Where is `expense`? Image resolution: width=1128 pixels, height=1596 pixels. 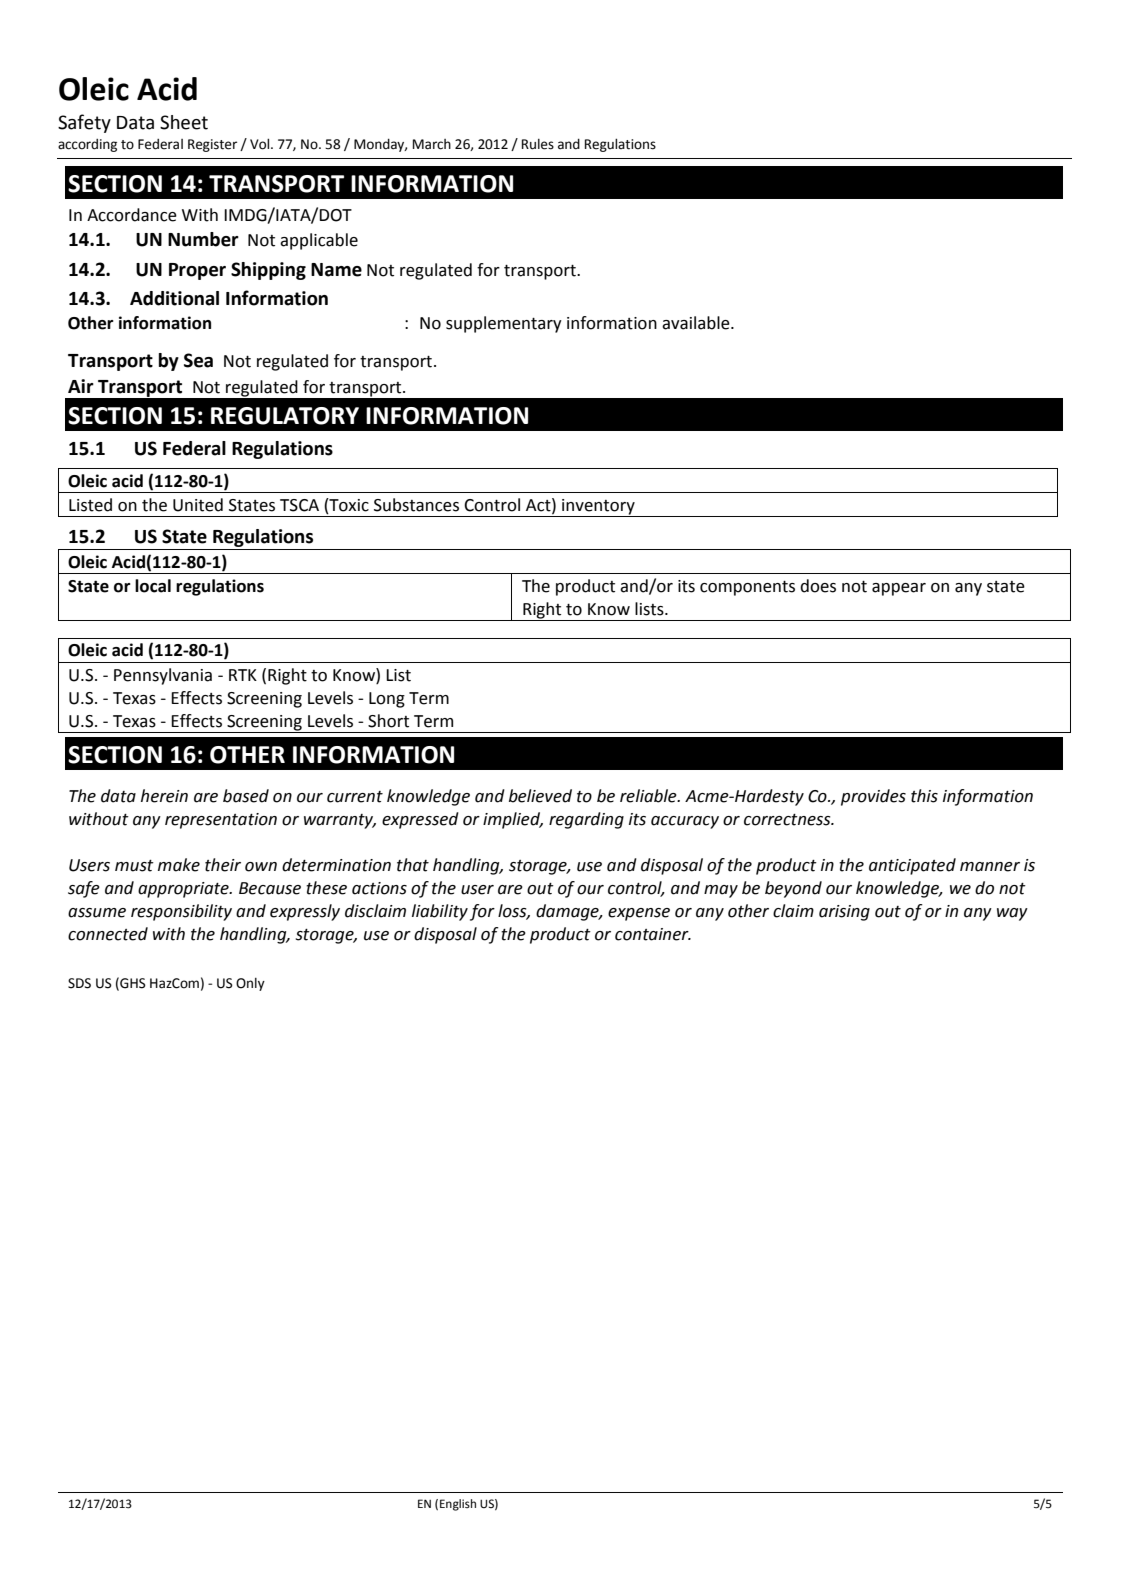
expense is located at coordinates (639, 914).
